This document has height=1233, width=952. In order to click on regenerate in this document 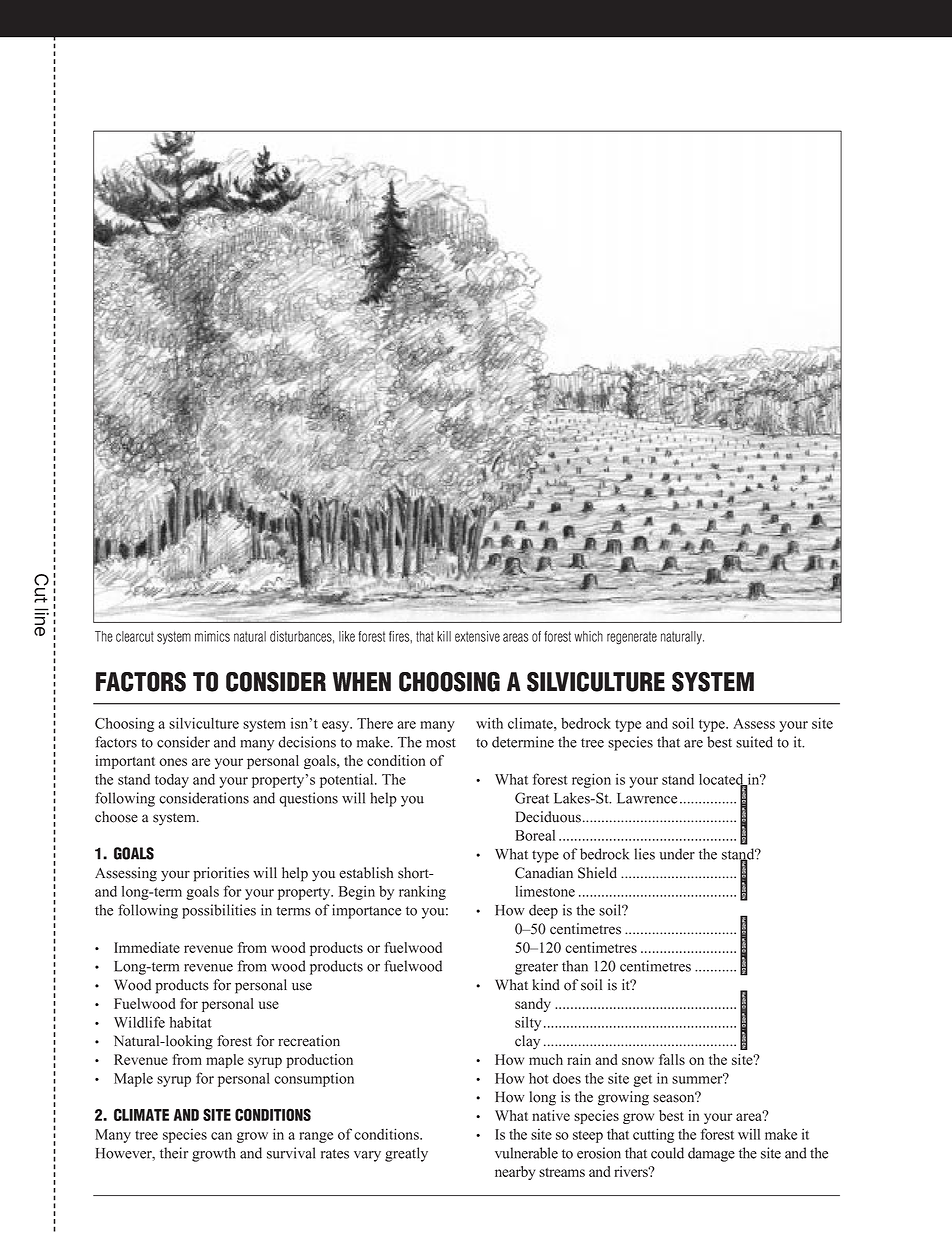, I will do `click(632, 638)`.
